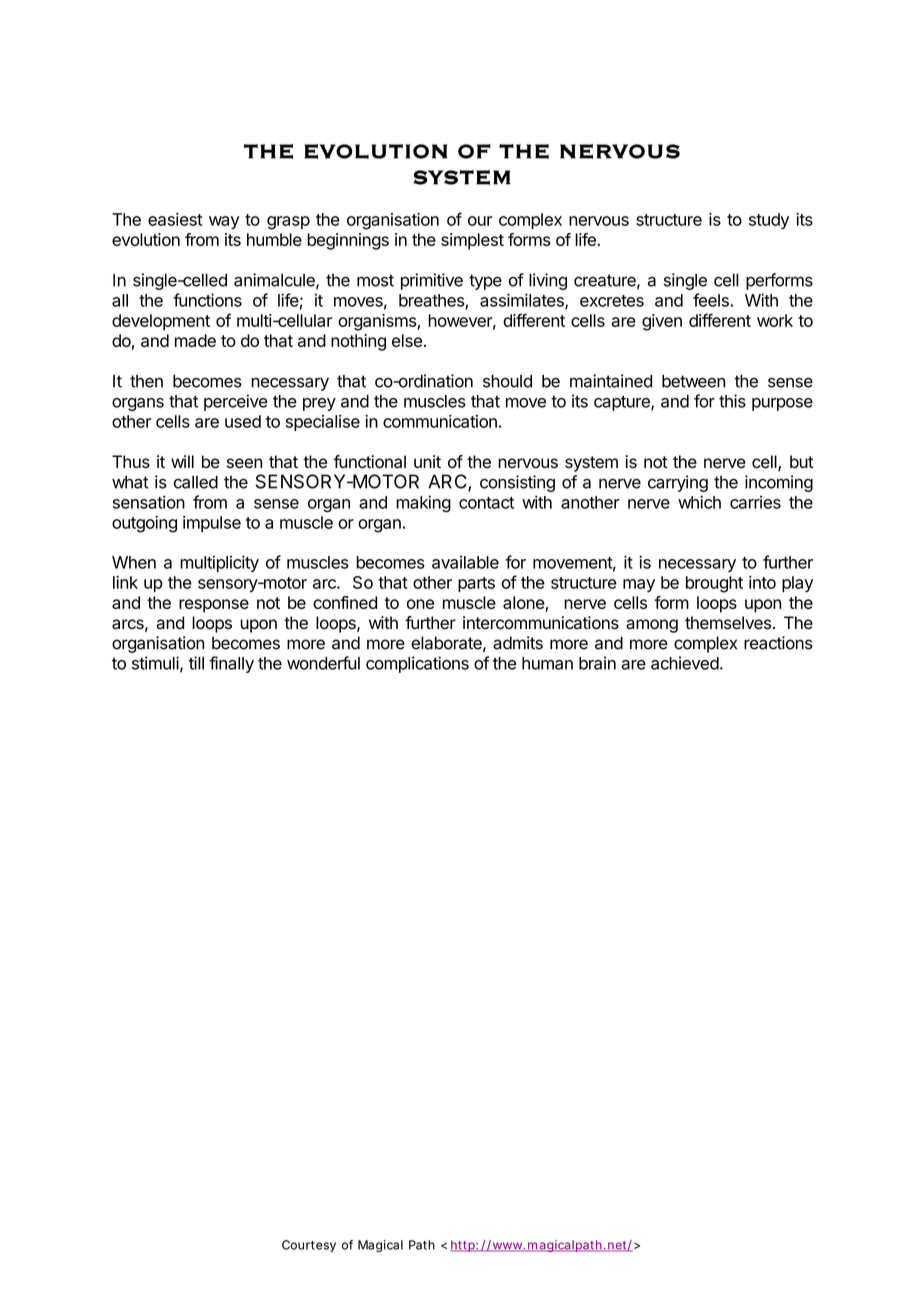  Describe the element at coordinates (196, 663) in the screenshot. I see `till` at that location.
